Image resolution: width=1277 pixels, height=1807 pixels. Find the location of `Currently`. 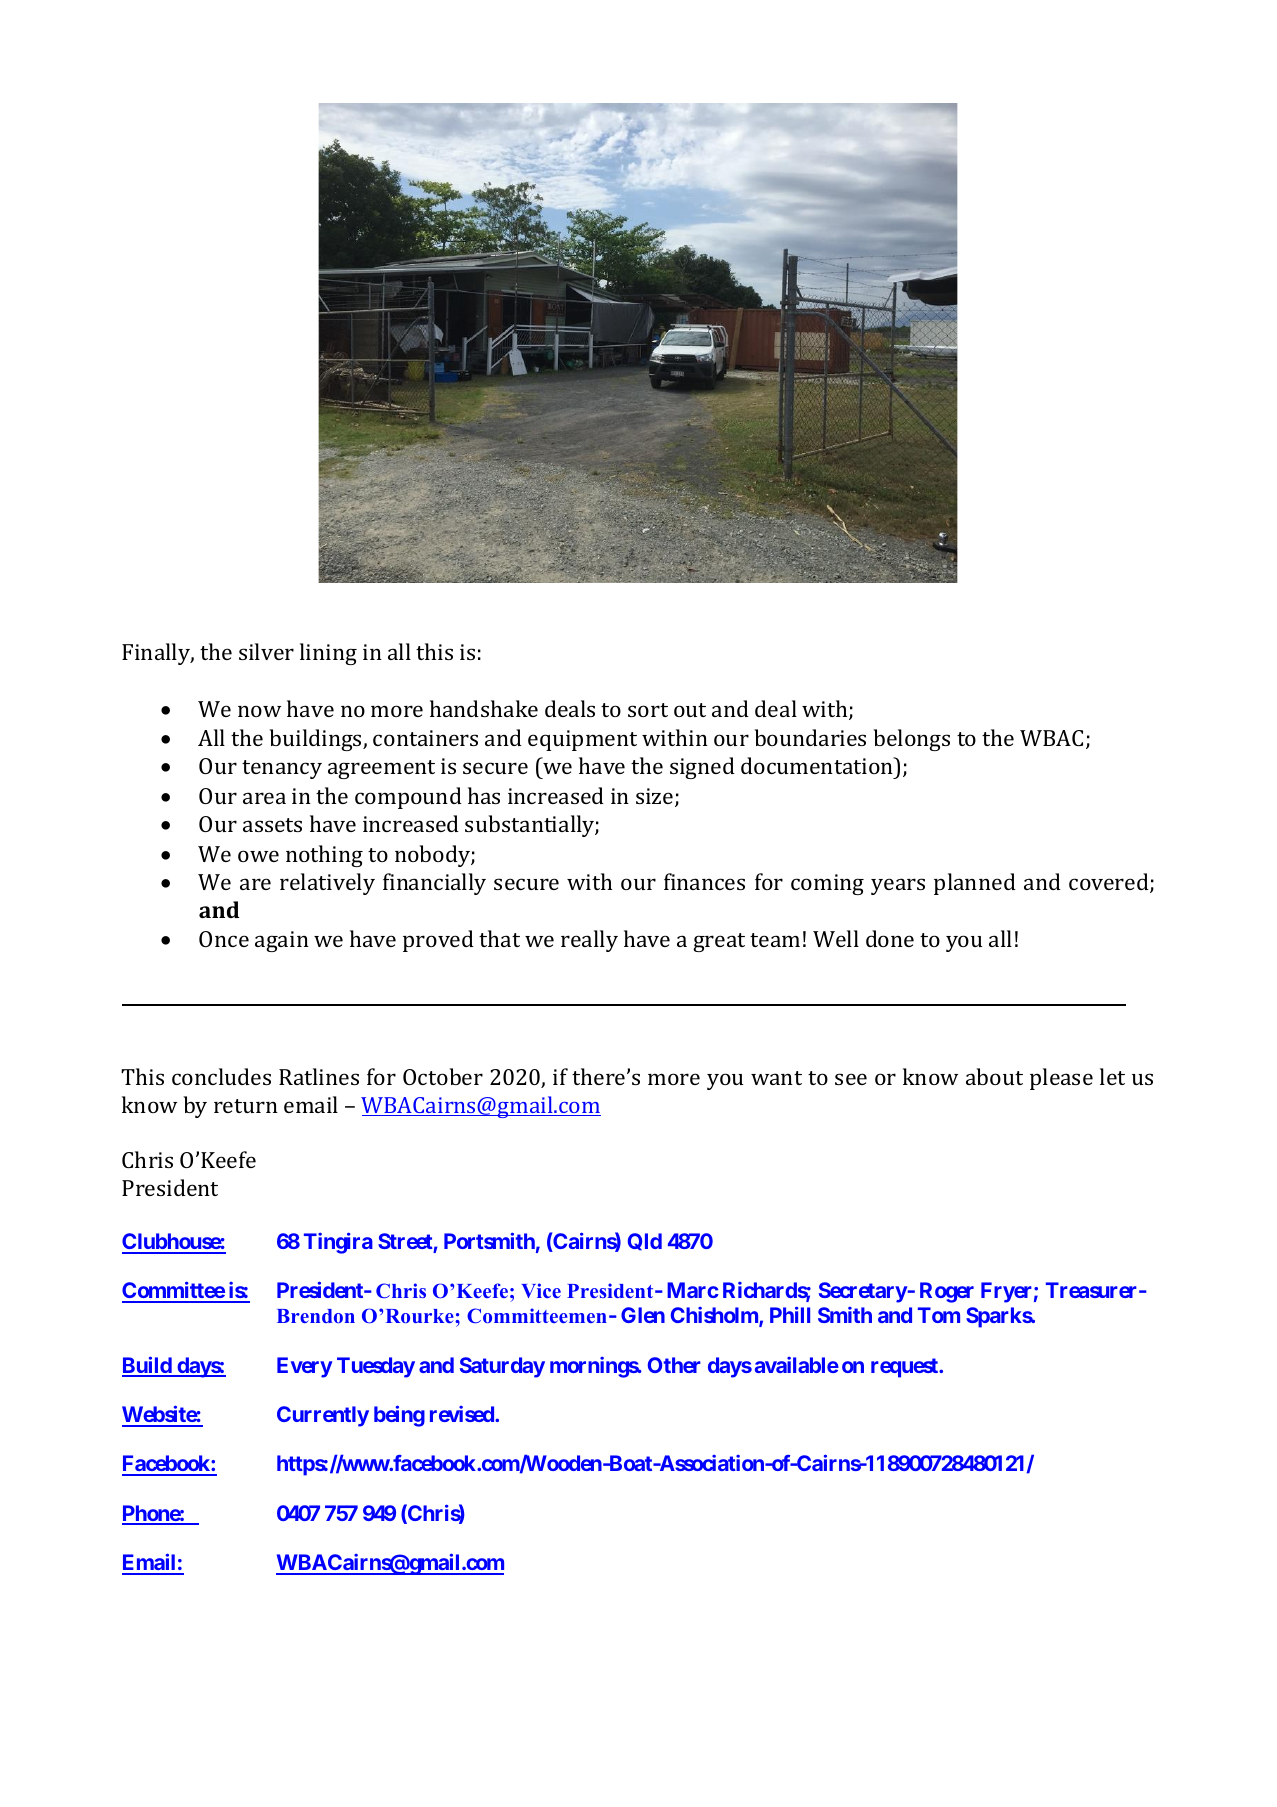

Currently is located at coordinates (323, 1416).
